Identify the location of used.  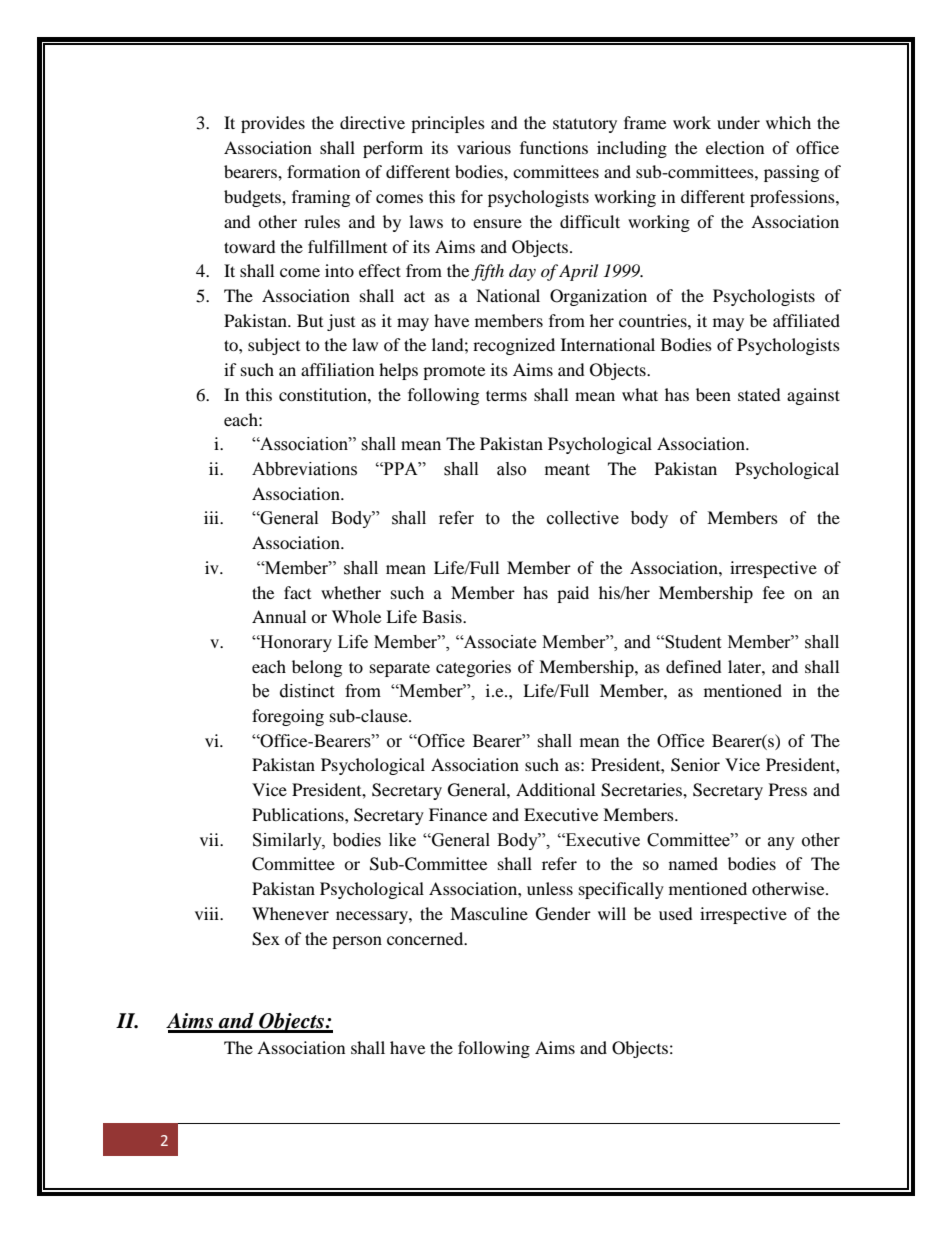
(676, 913).
